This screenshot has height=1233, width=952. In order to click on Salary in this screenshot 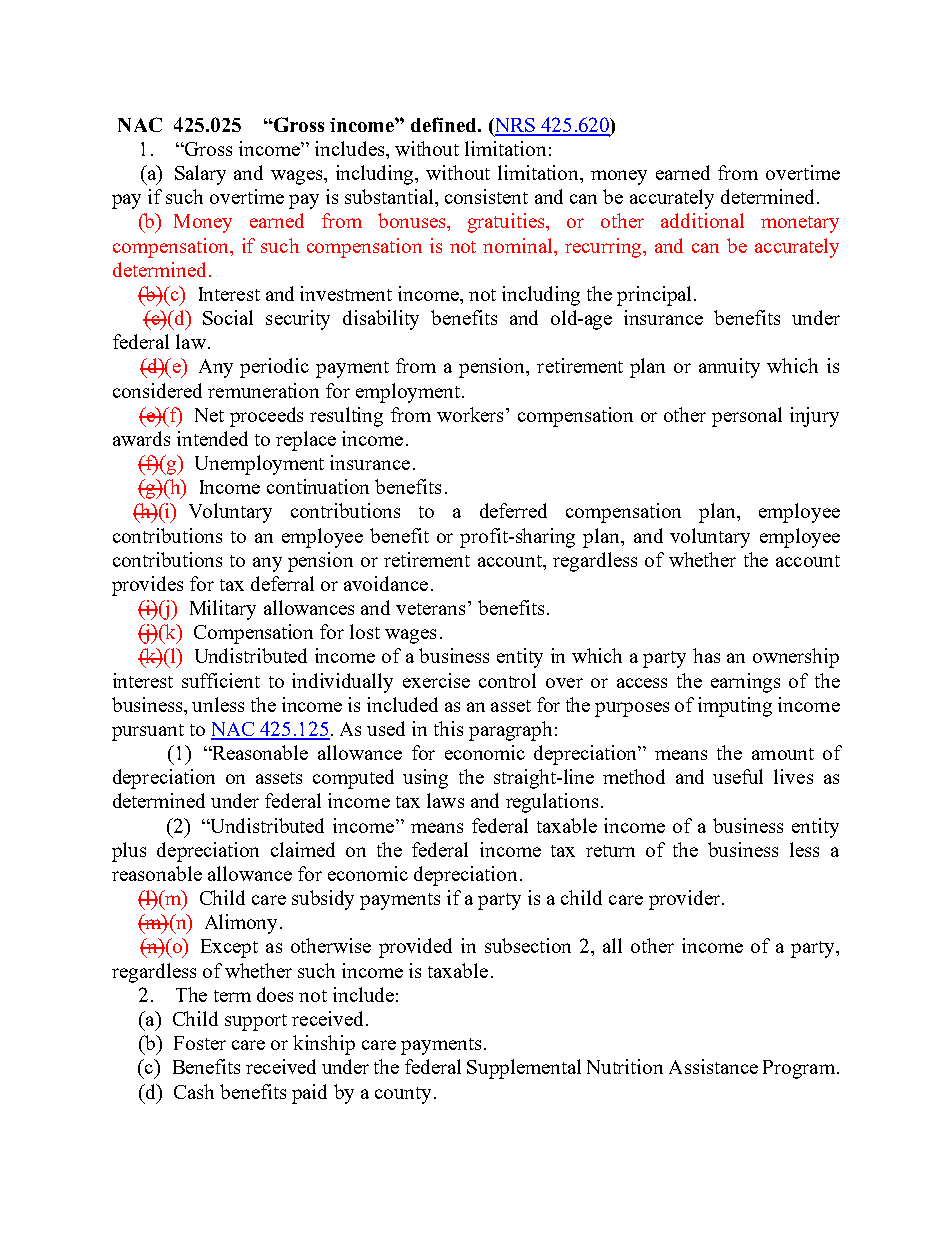, I will do `click(200, 175)`.
